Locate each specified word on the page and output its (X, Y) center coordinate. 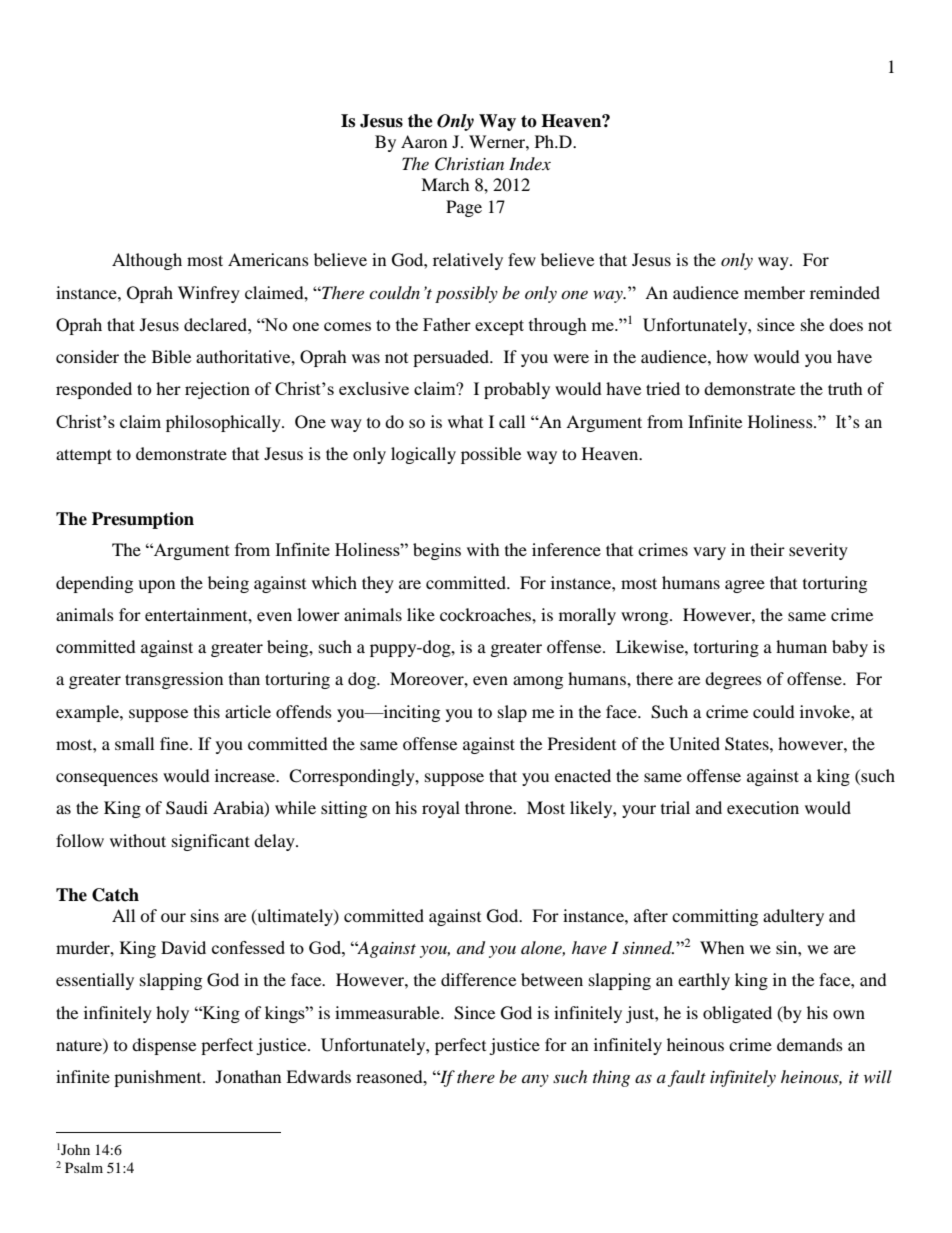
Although (147, 261)
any (535, 1081)
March (445, 184)
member (774, 292)
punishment (159, 1078)
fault (687, 1078)
